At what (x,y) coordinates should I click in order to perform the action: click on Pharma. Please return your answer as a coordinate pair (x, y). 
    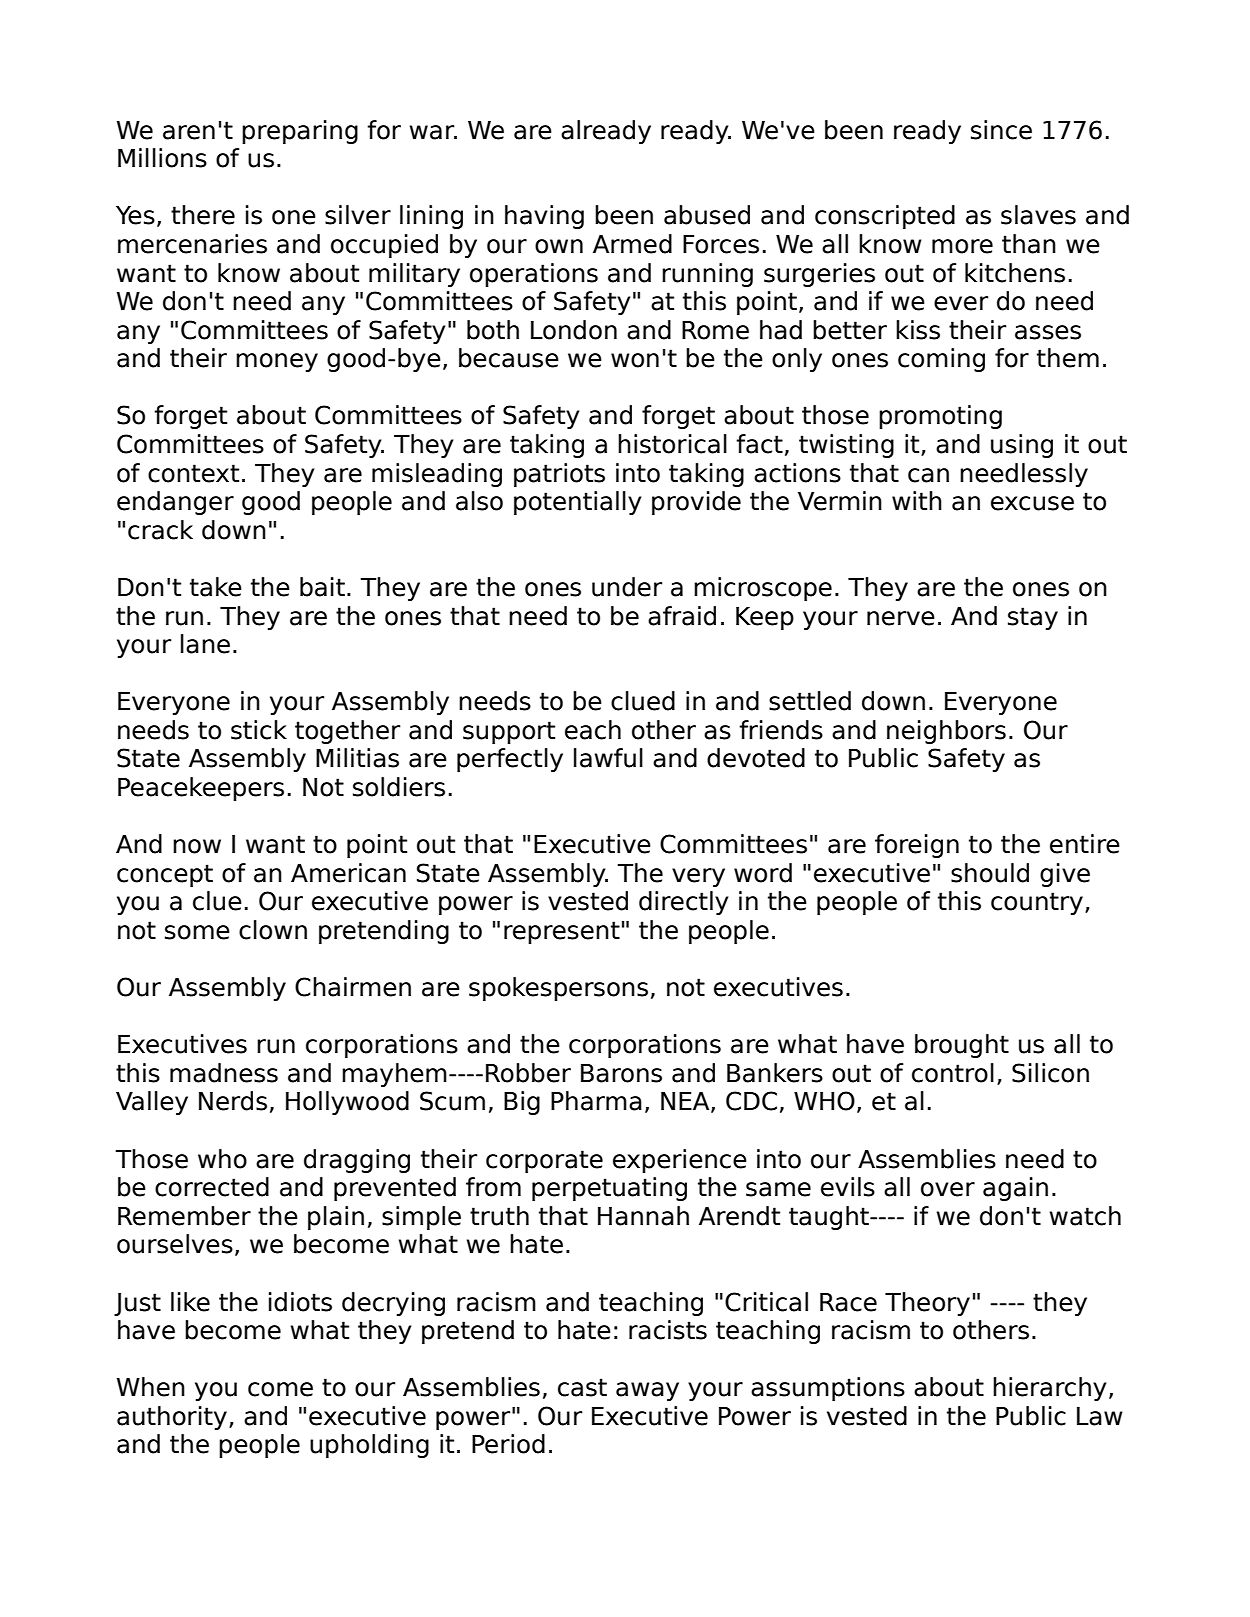
    Looking at the image, I should click on (596, 1101).
